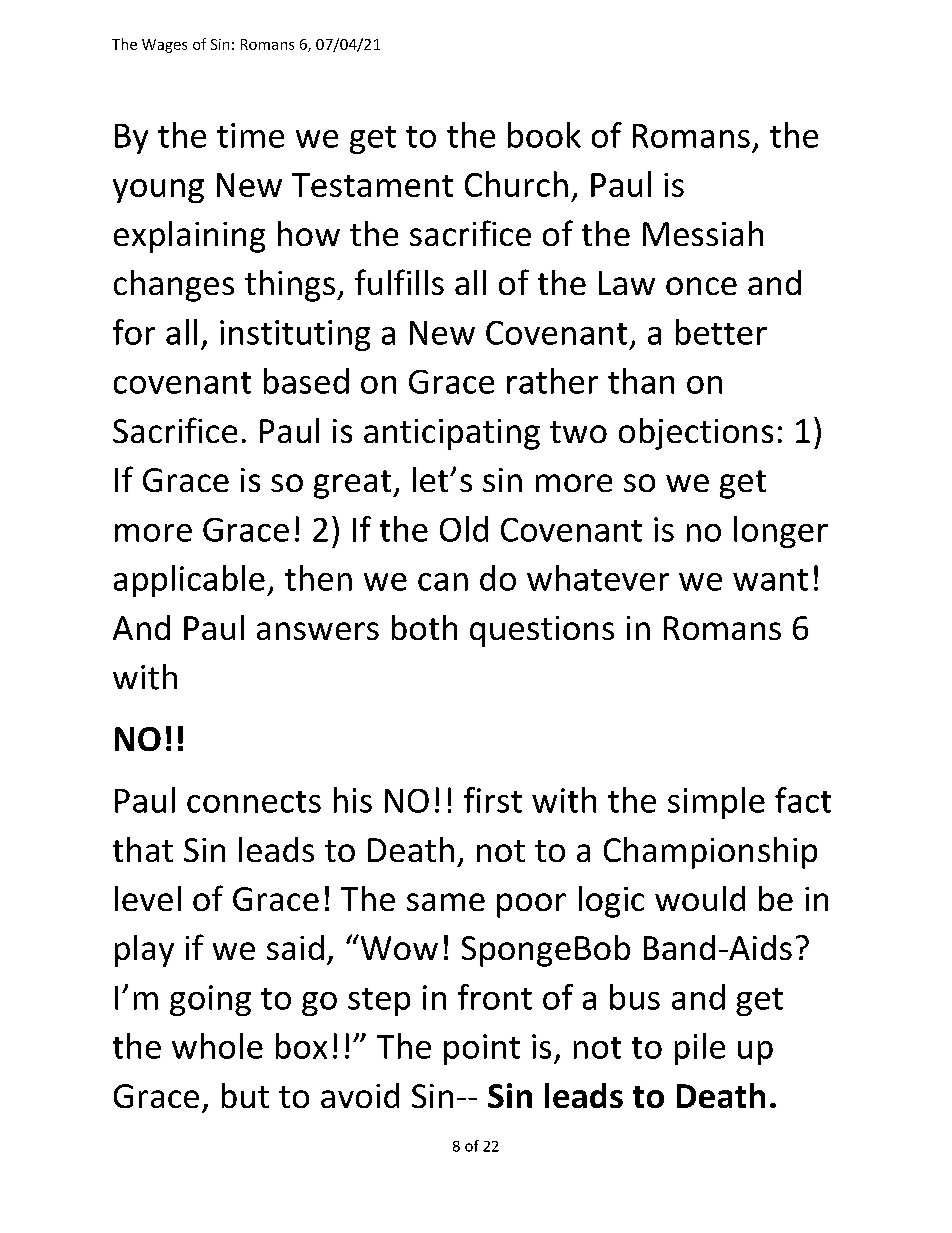 The image size is (952, 1233). Describe the element at coordinates (703, 233) in the screenshot. I see `Messiah` at that location.
